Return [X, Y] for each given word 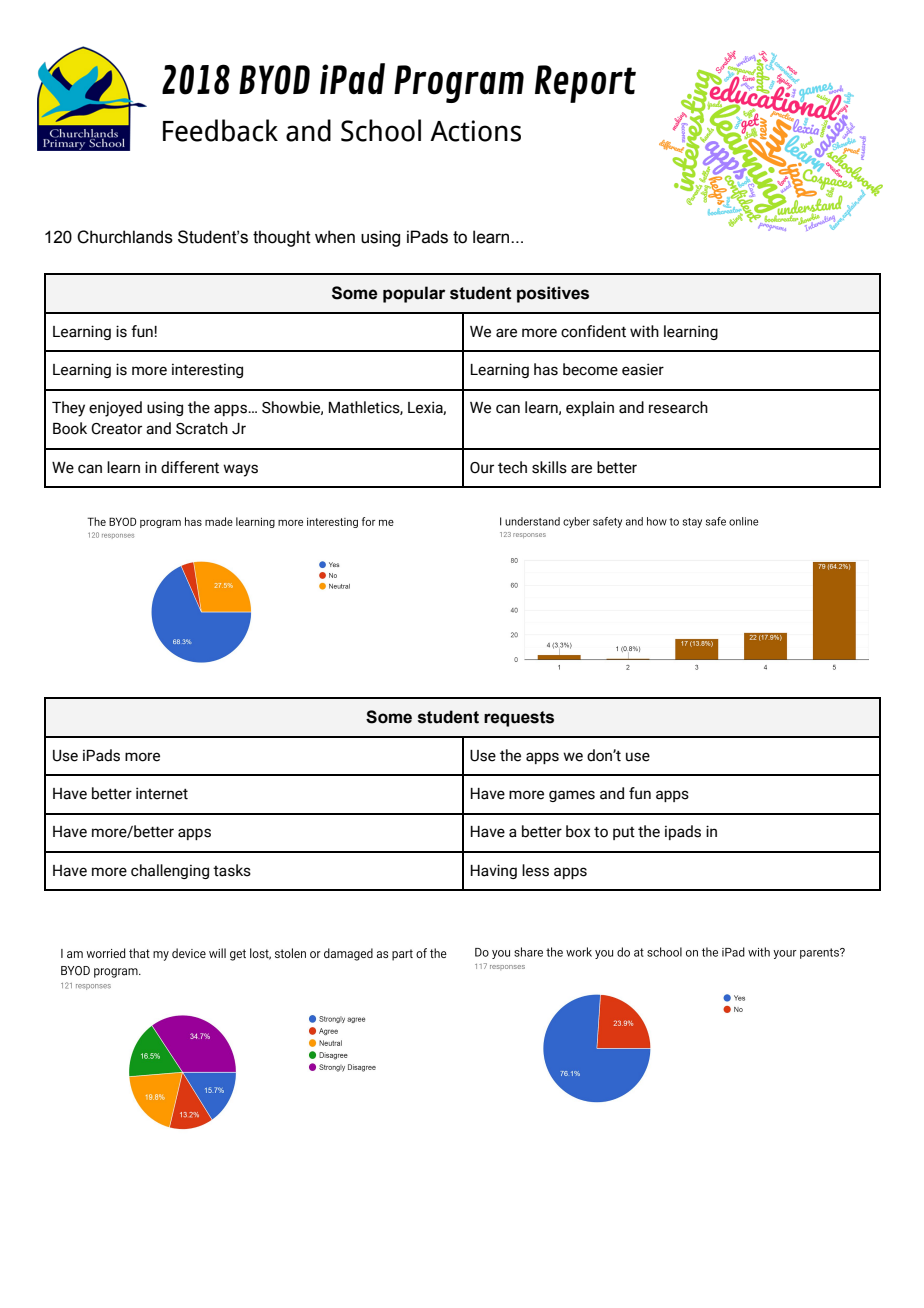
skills [549, 467]
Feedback [220, 130]
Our [482, 468]
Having [494, 871]
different [190, 467]
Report [585, 84]
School [381, 130]
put [624, 833]
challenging [170, 871]
